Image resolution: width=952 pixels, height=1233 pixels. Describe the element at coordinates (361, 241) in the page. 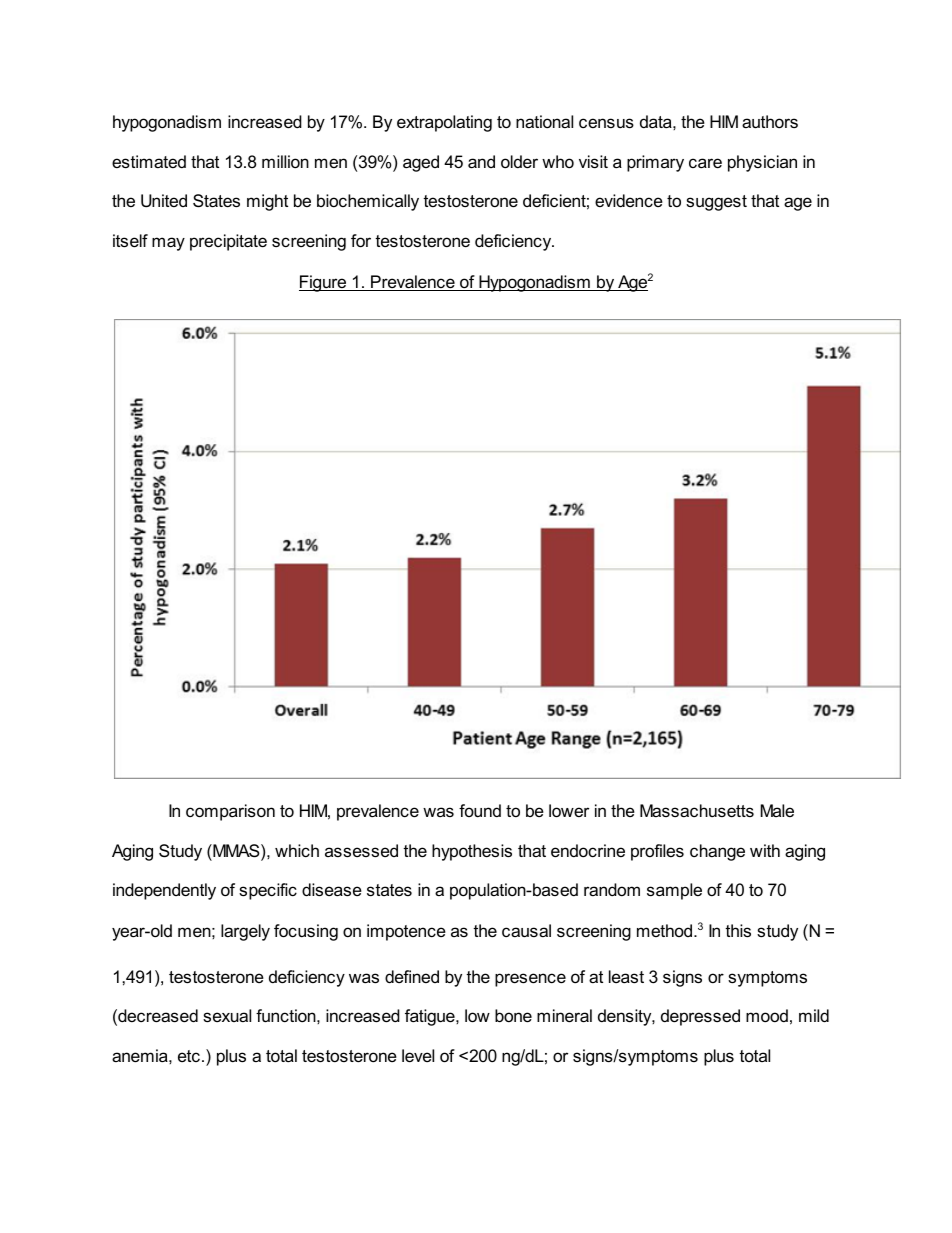

I see `for` at that location.
